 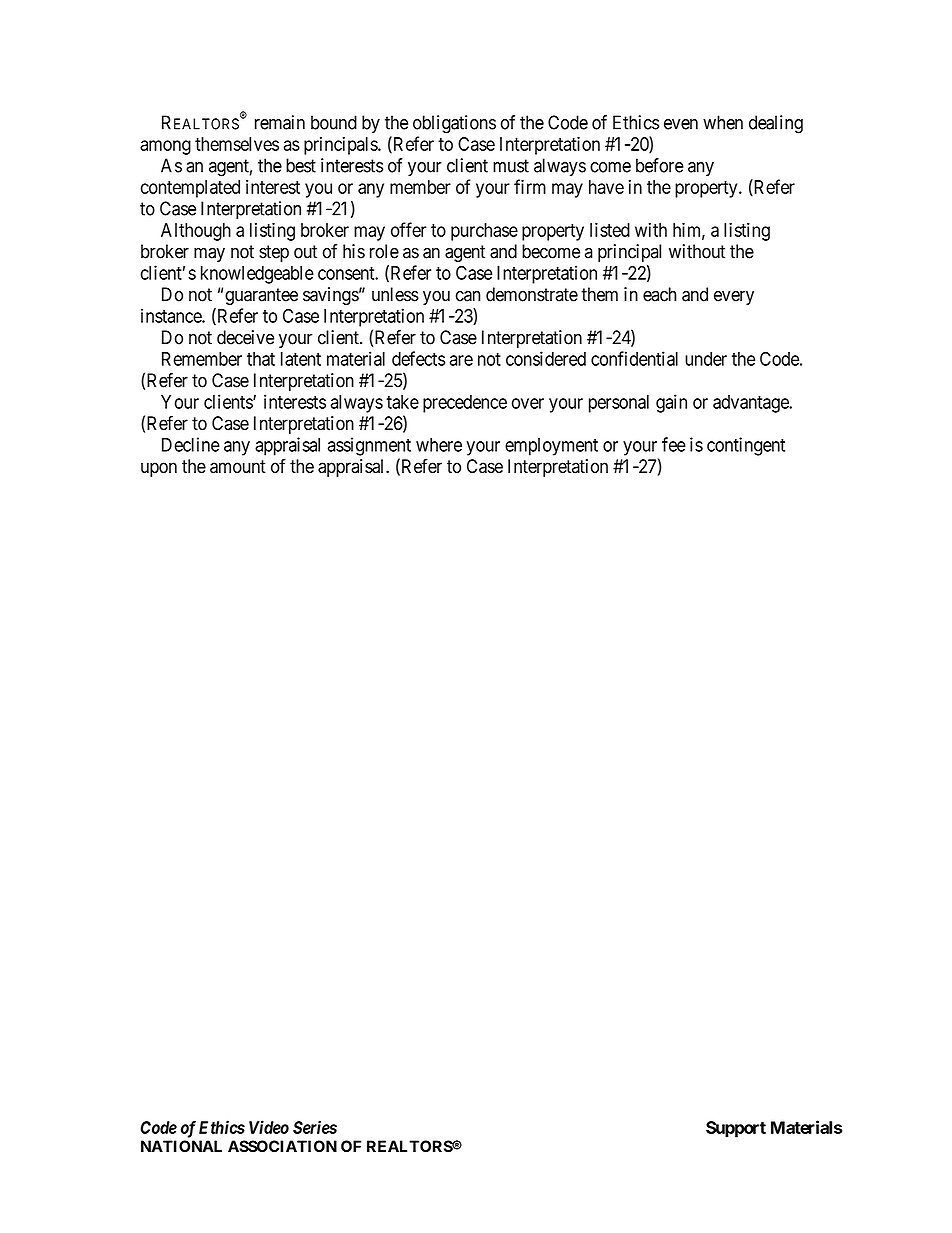 What do you see at coordinates (674, 444) in the image?
I see `fee` at bounding box center [674, 444].
